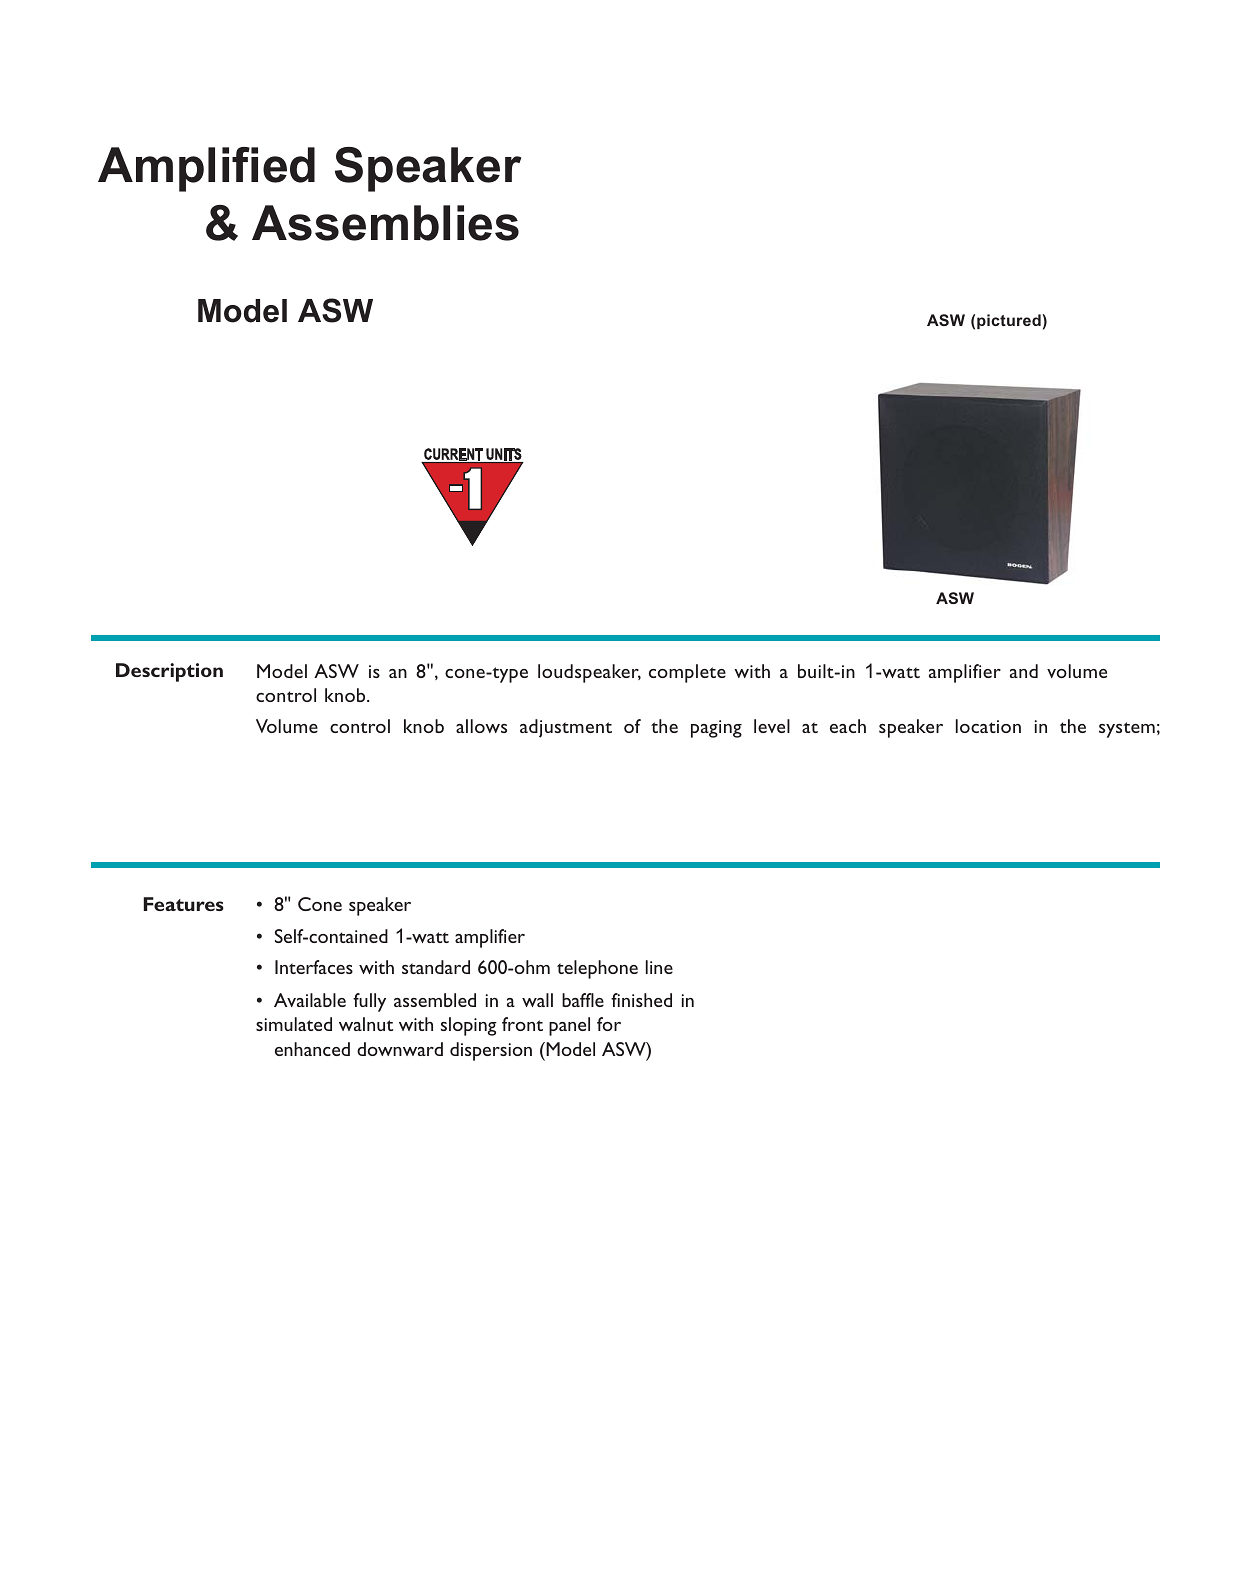  I want to click on pictured, so click(1010, 321).
